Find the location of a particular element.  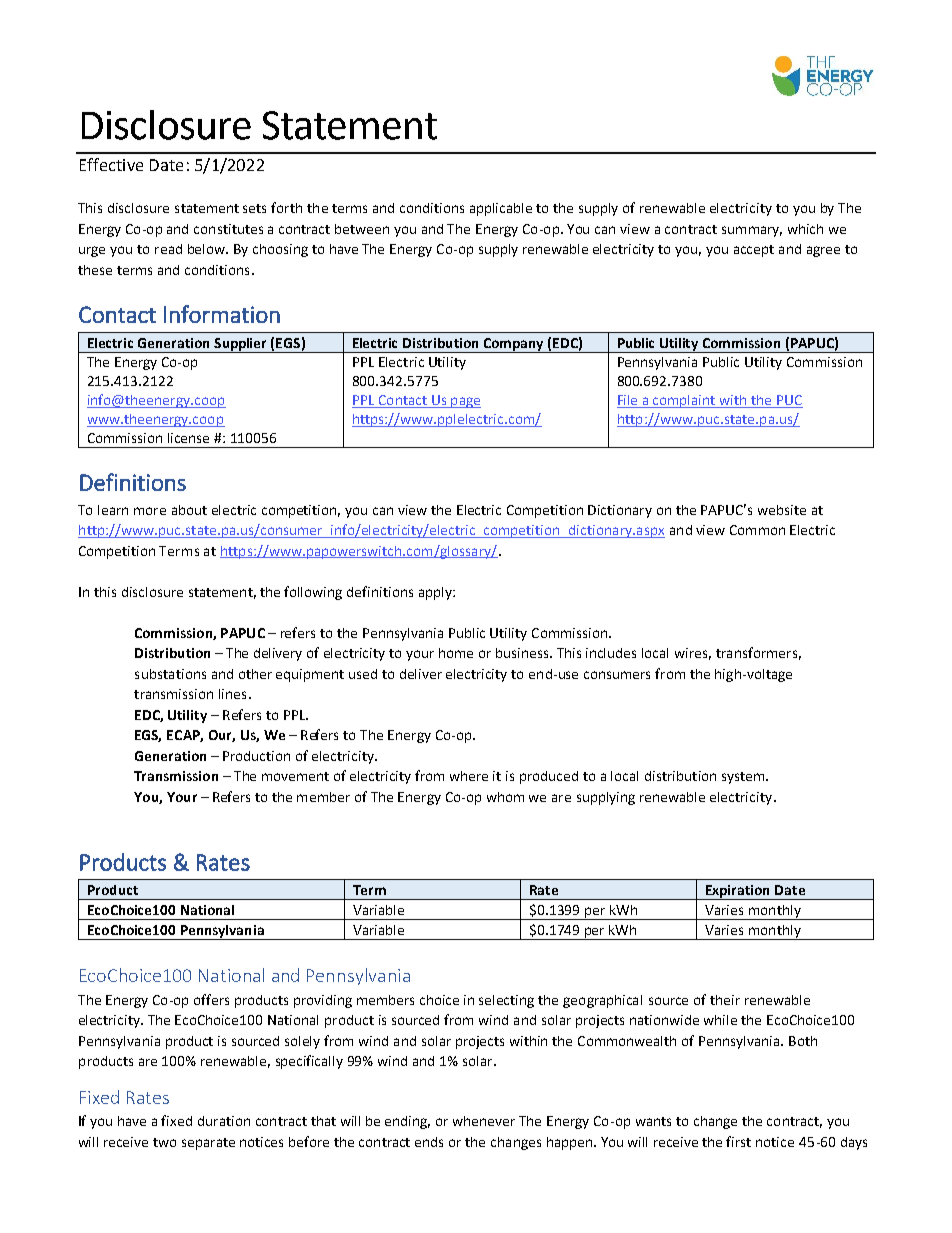

home is located at coordinates (456, 653).
